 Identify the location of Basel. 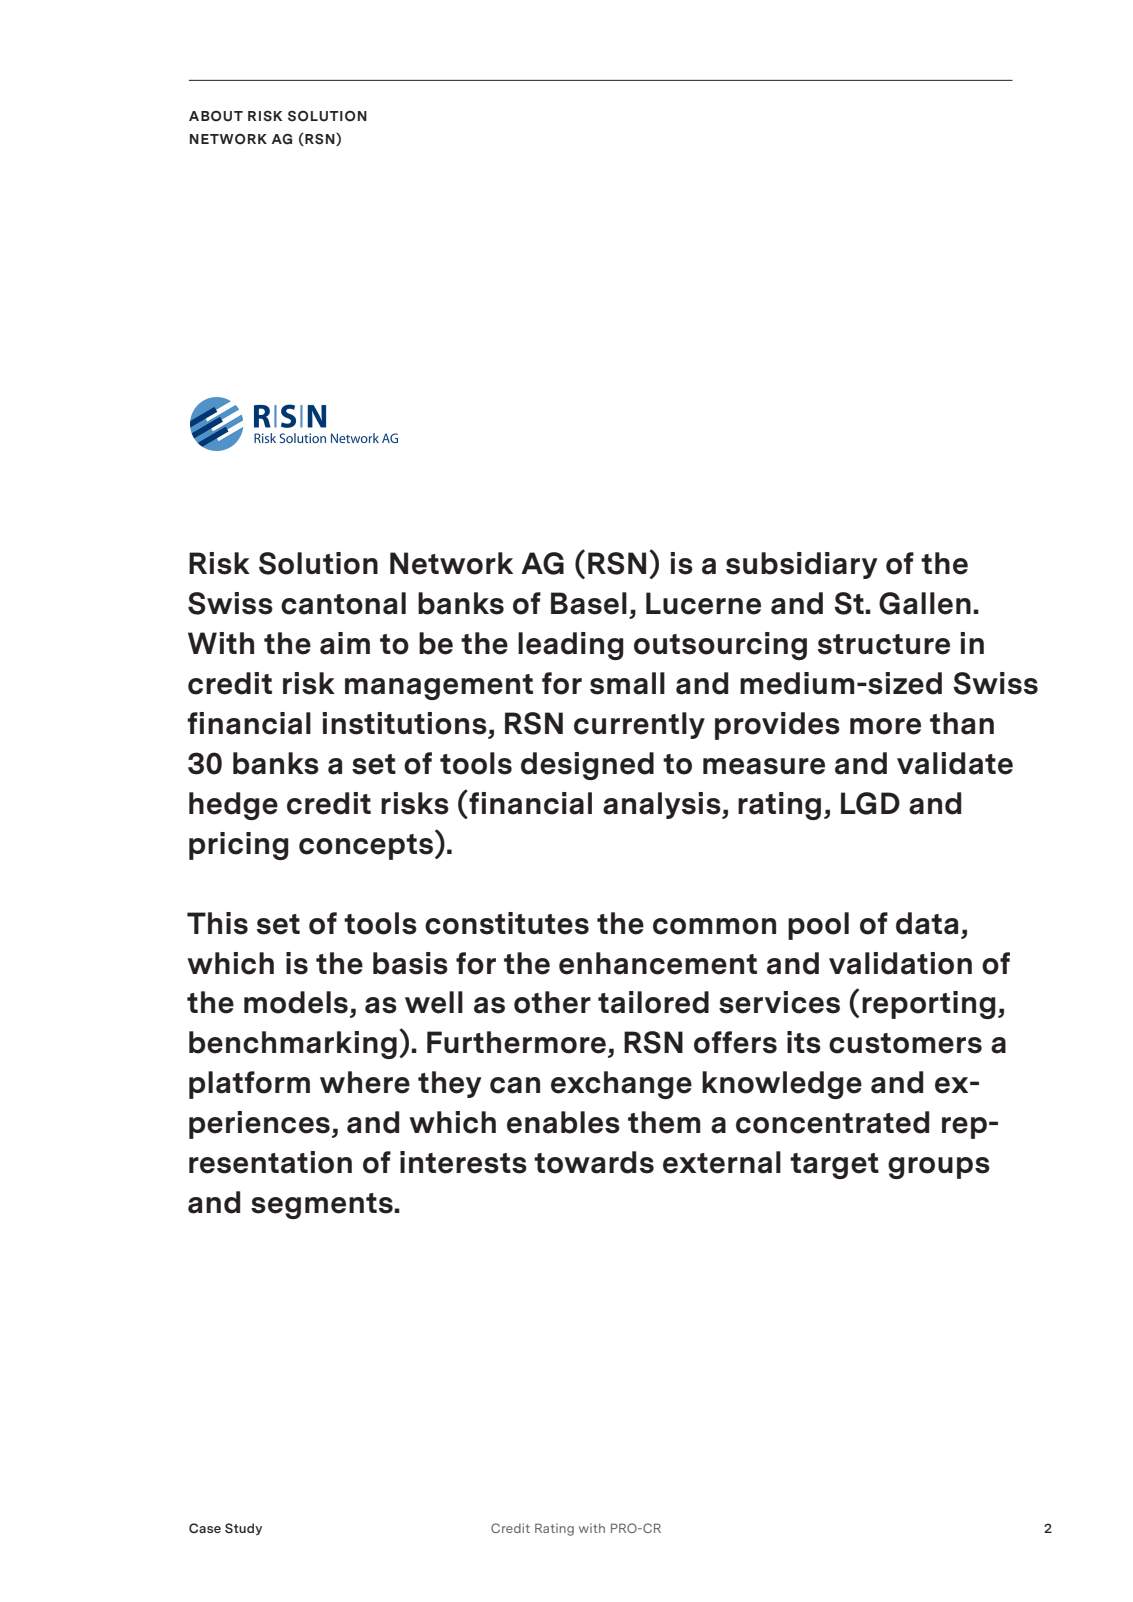
(589, 603).
